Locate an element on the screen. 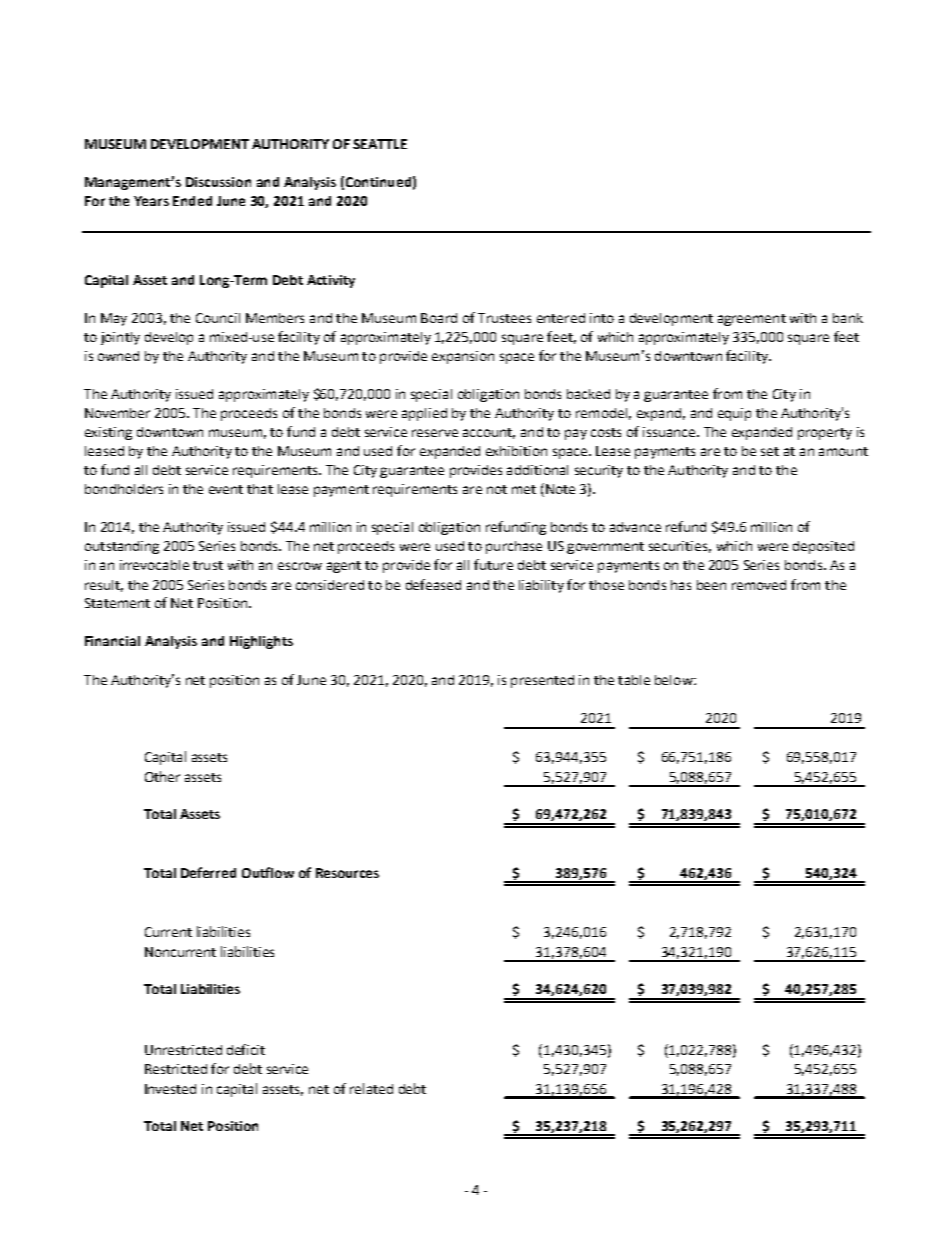  Highlights is located at coordinates (261, 642).
